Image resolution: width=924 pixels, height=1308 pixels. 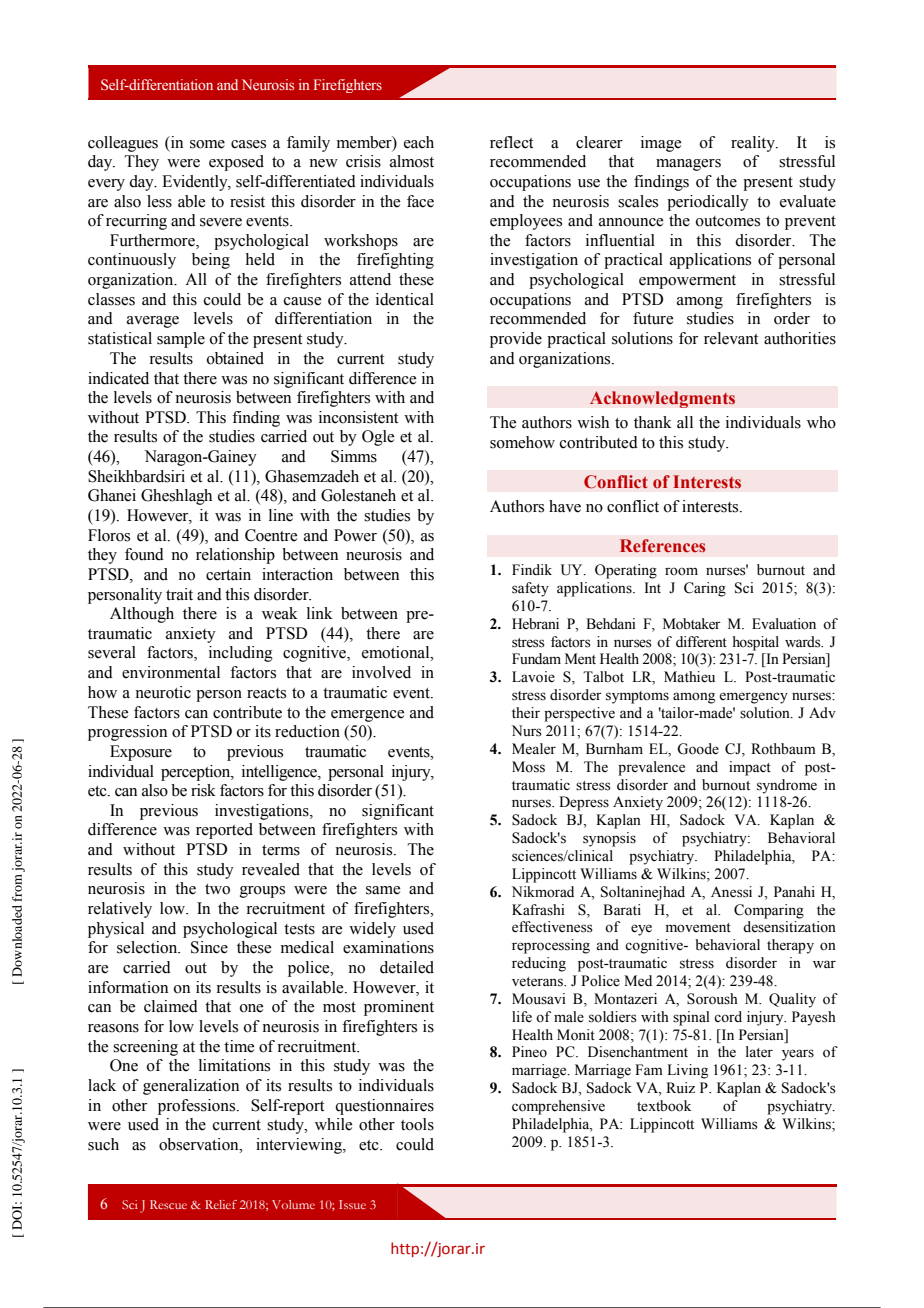 What do you see at coordinates (163, 692) in the screenshot?
I see `neurotic` at bounding box center [163, 692].
